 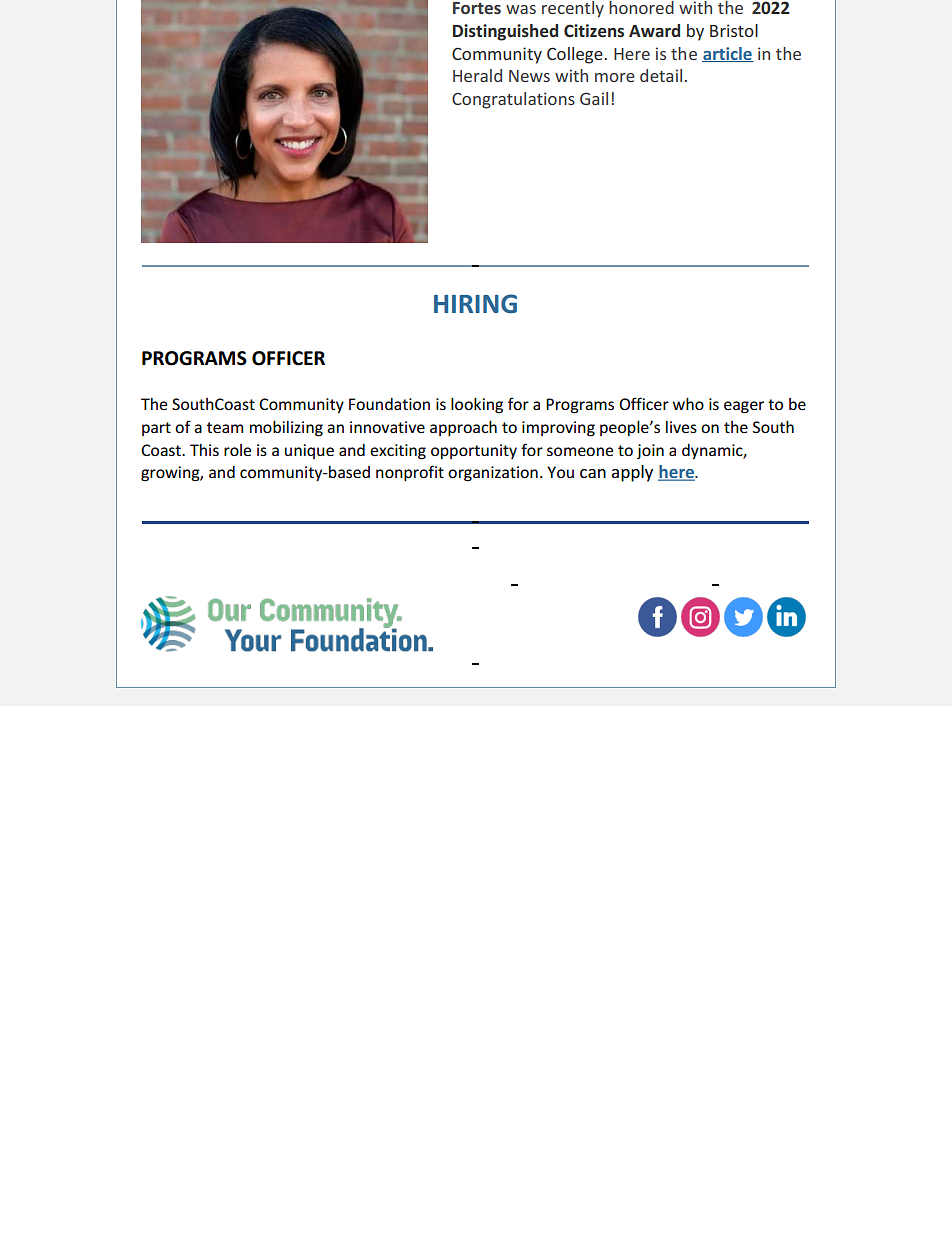 I want to click on role, so click(x=237, y=450).
